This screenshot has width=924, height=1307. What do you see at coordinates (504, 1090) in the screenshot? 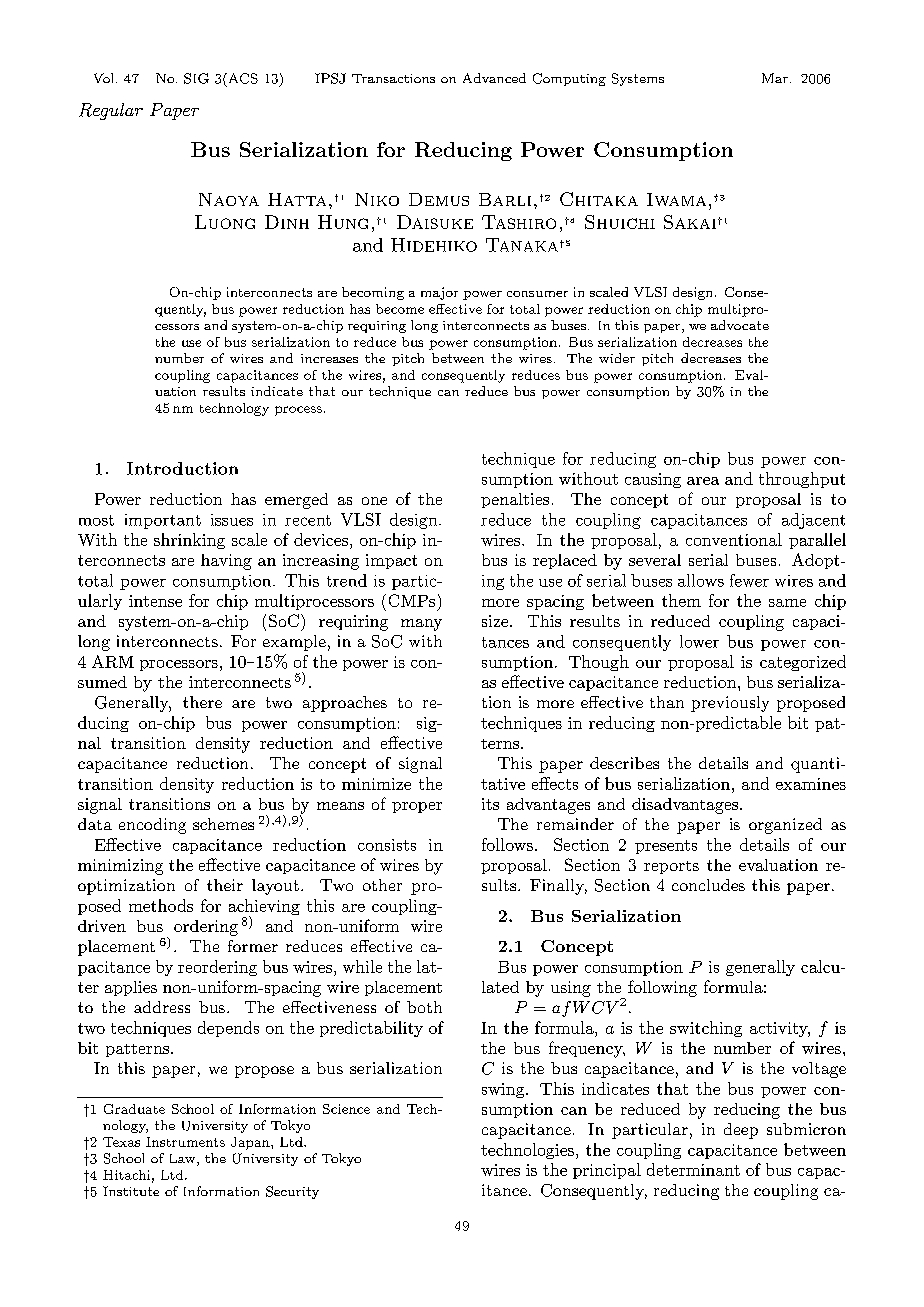
I see `swing` at bounding box center [504, 1090].
